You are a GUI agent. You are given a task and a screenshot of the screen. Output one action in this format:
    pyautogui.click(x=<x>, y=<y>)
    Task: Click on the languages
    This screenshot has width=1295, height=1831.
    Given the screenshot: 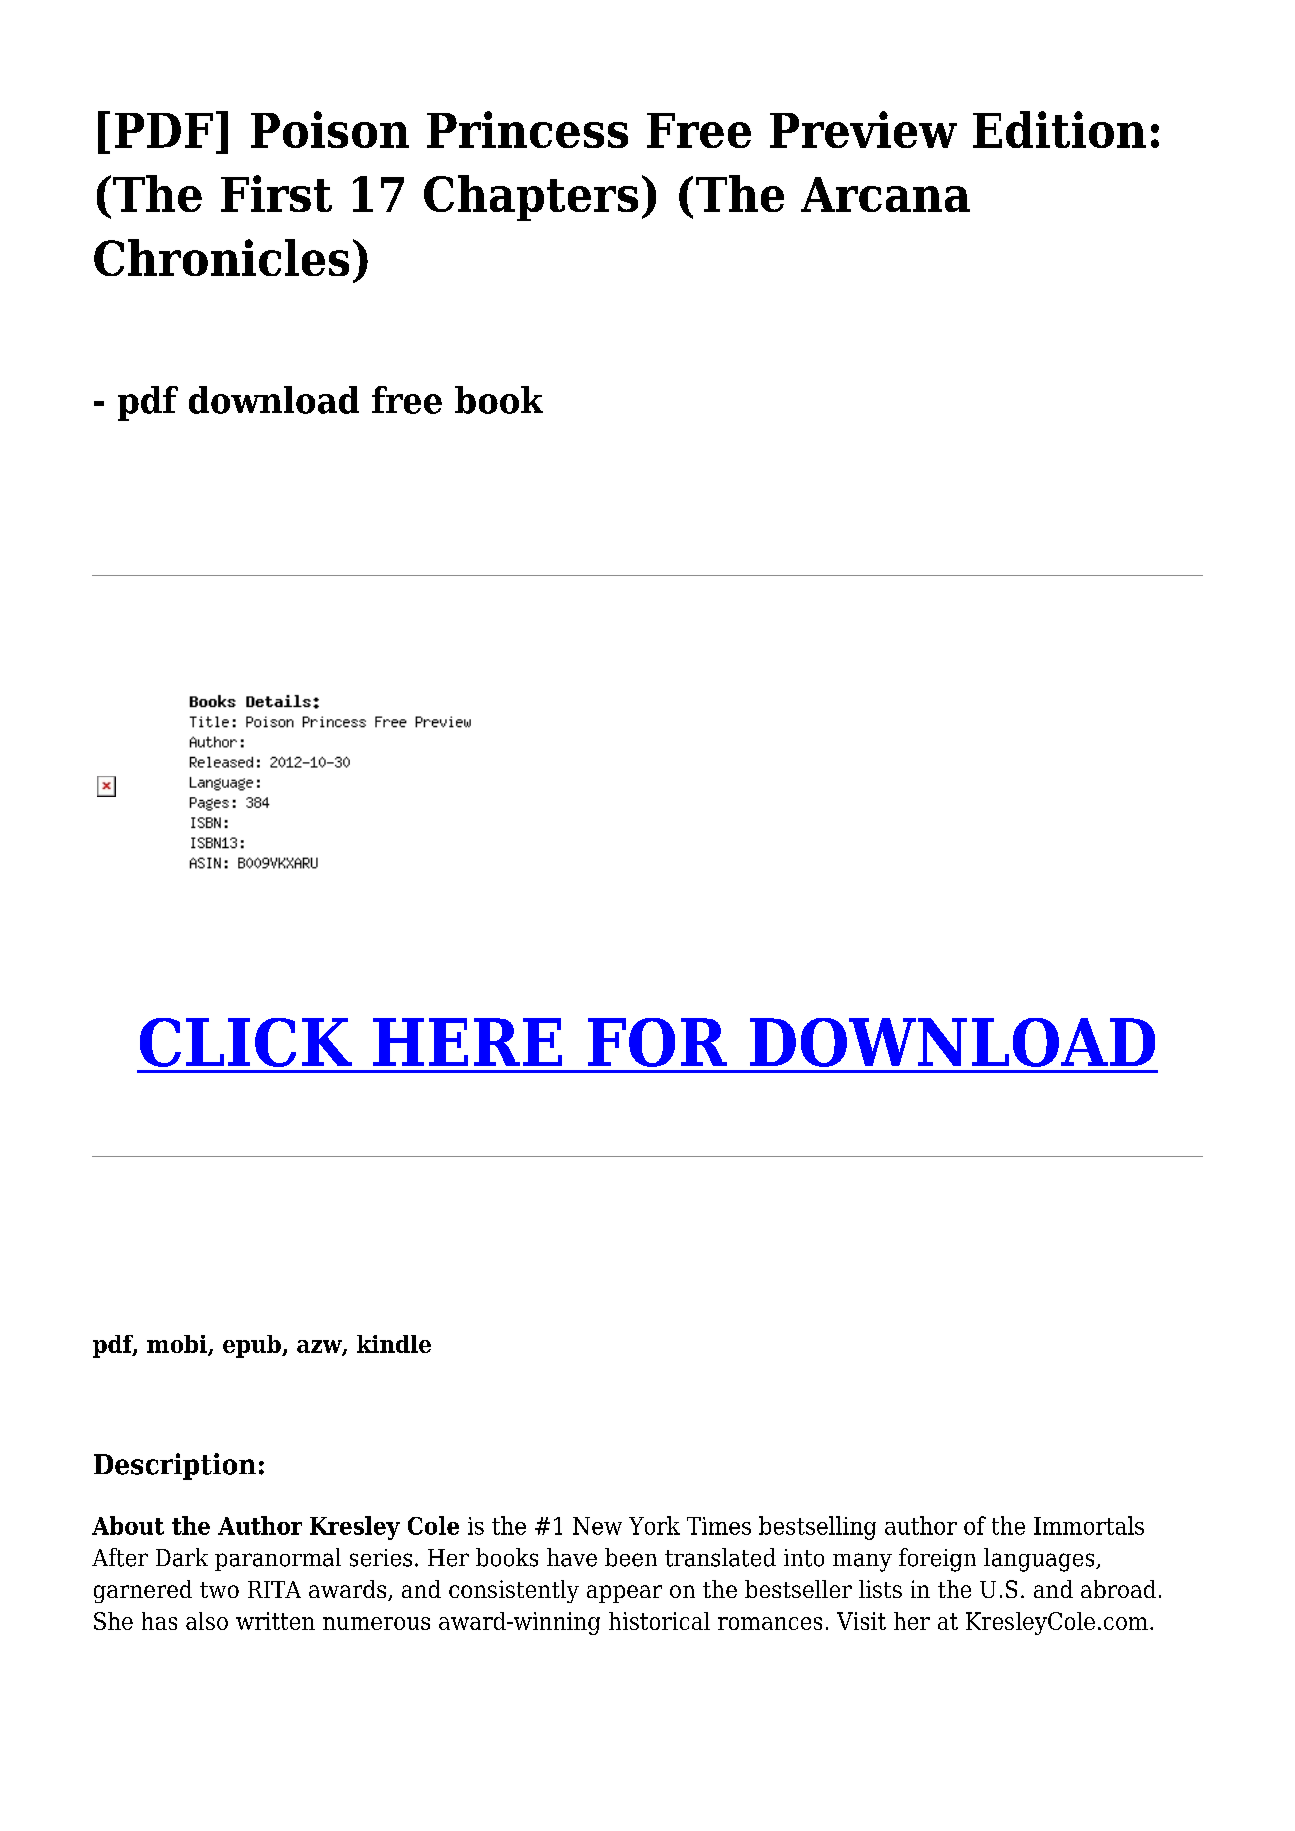 What is the action you would take?
    pyautogui.click(x=1040, y=1560)
